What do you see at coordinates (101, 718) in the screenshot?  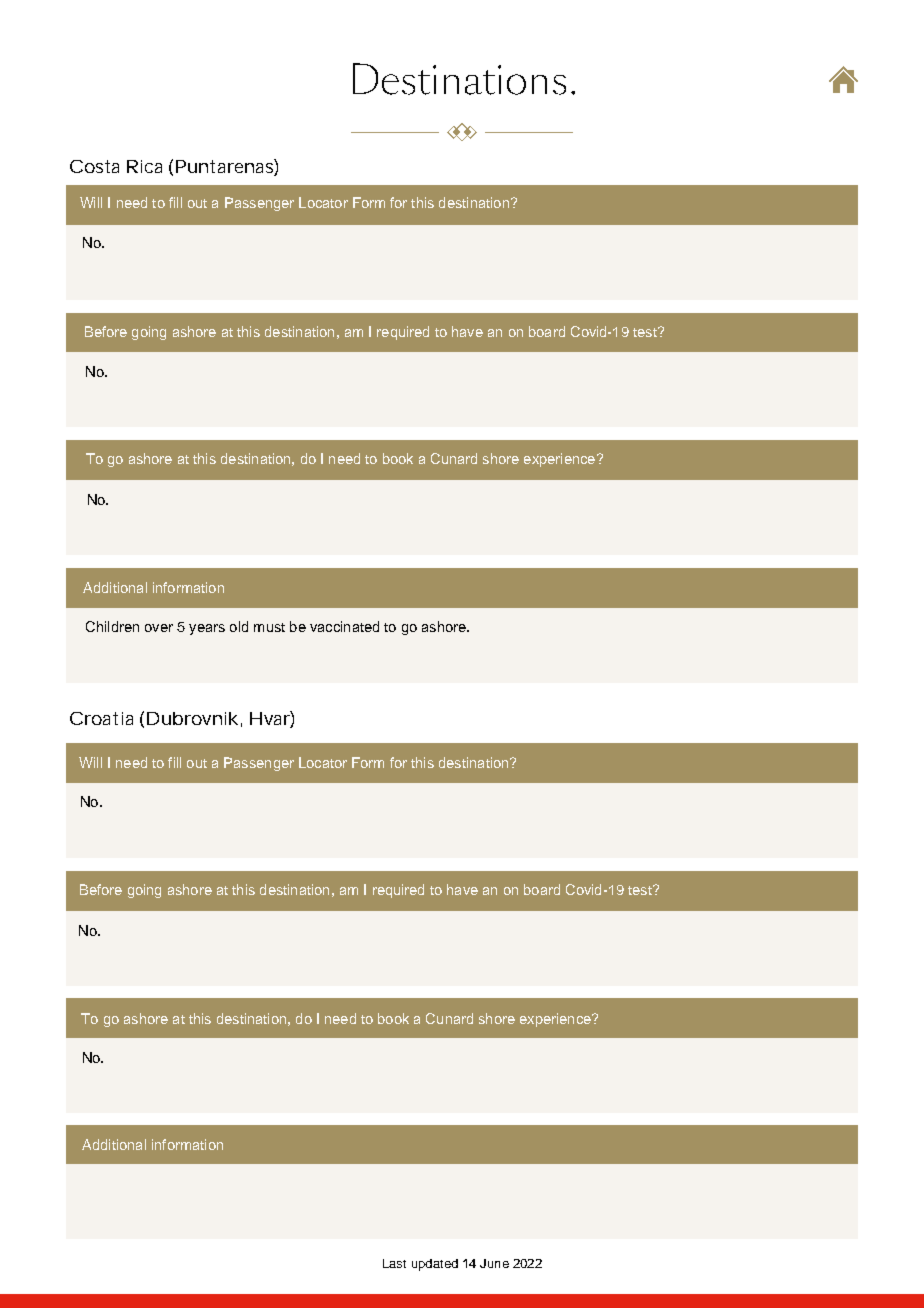 I see `Croatia` at bounding box center [101, 718].
